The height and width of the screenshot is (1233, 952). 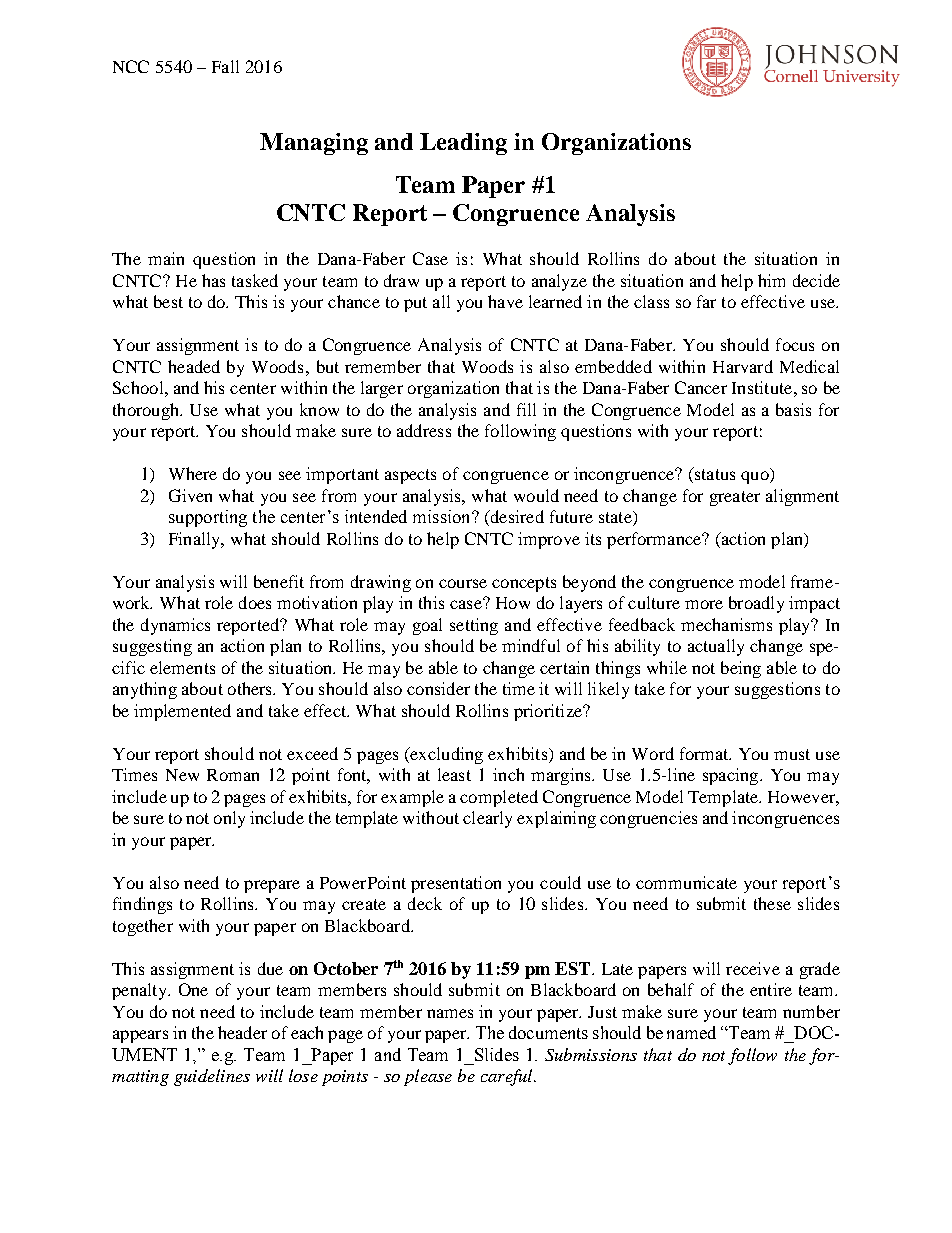 What do you see at coordinates (147, 411) in the screenshot?
I see `thorough` at bounding box center [147, 411].
